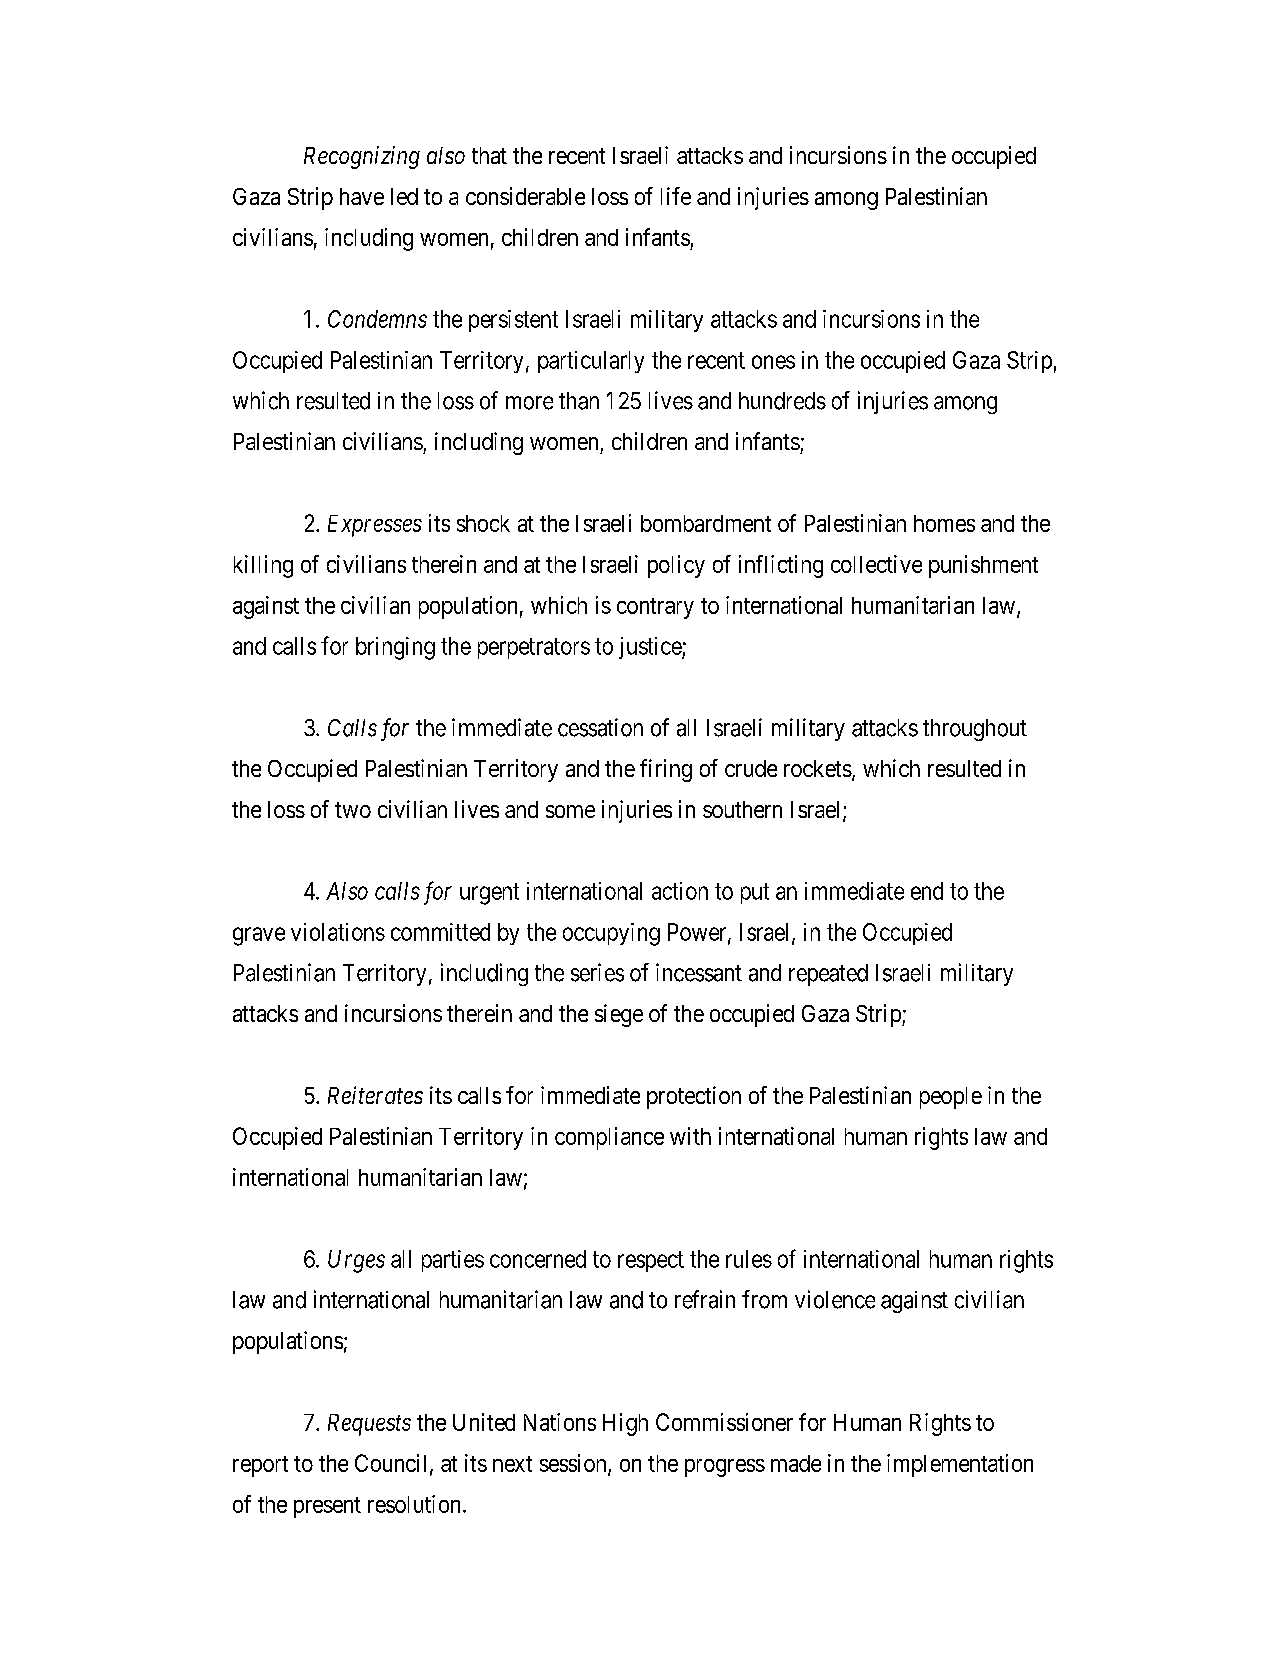  What do you see at coordinates (625, 1424) in the document?
I see `High` at bounding box center [625, 1424].
